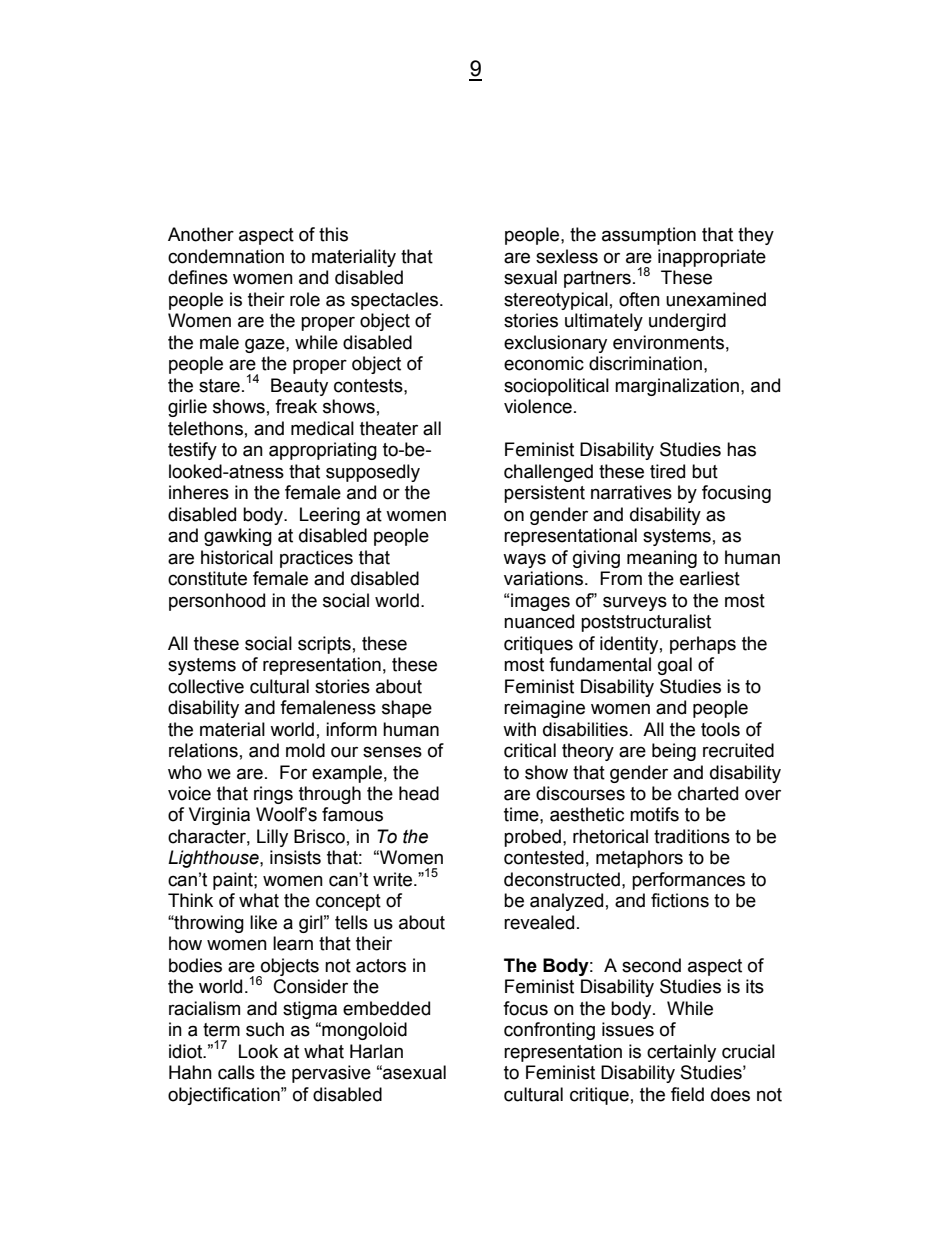  I want to click on condemnation, so click(226, 256).
